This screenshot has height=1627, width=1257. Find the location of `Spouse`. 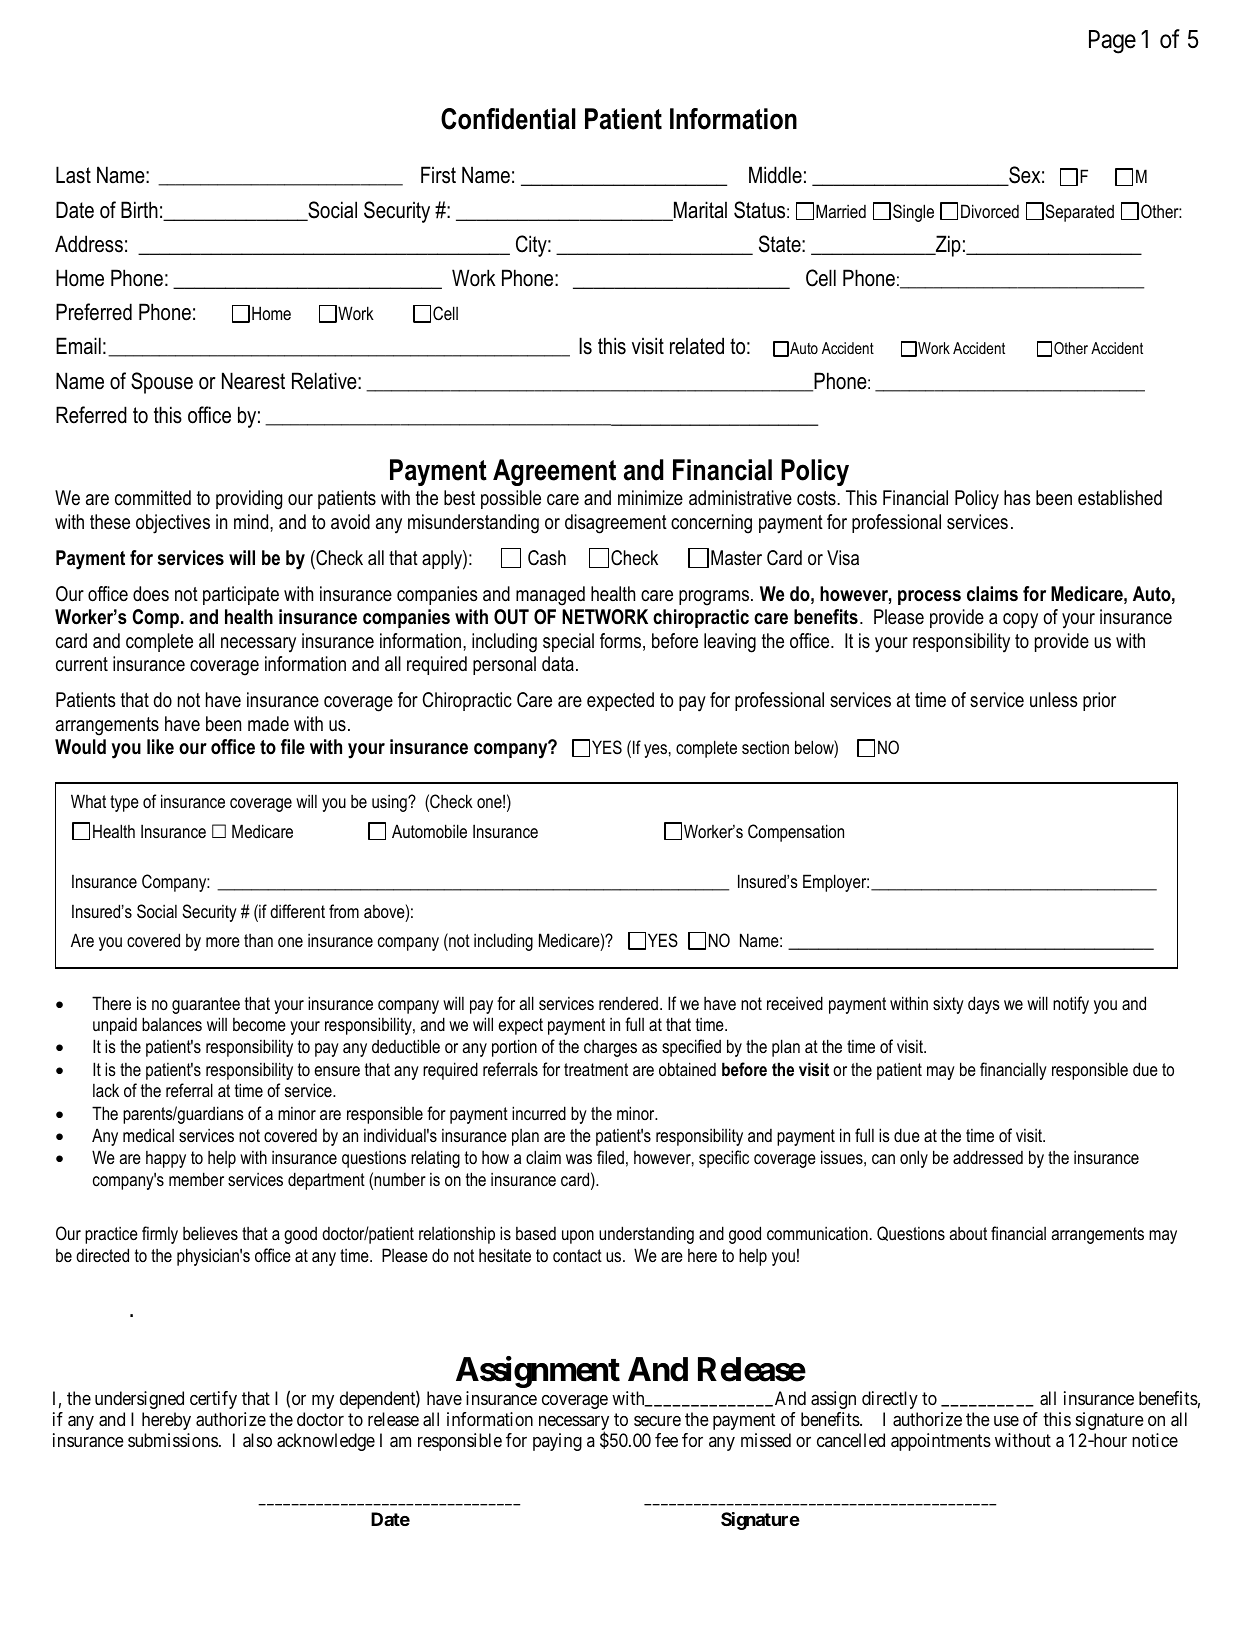

Spouse is located at coordinates (162, 383).
